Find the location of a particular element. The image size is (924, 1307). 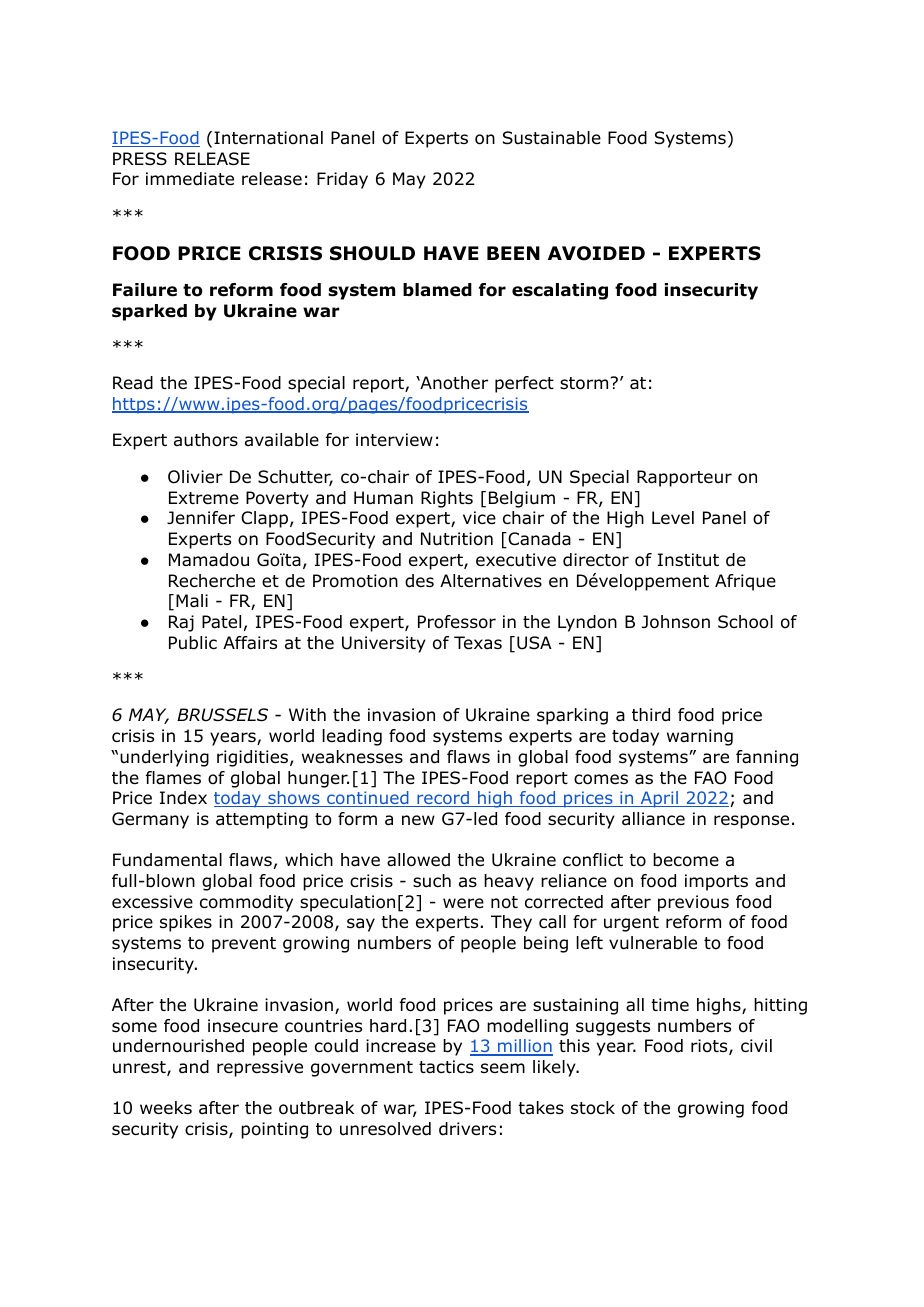

April is located at coordinates (659, 799).
